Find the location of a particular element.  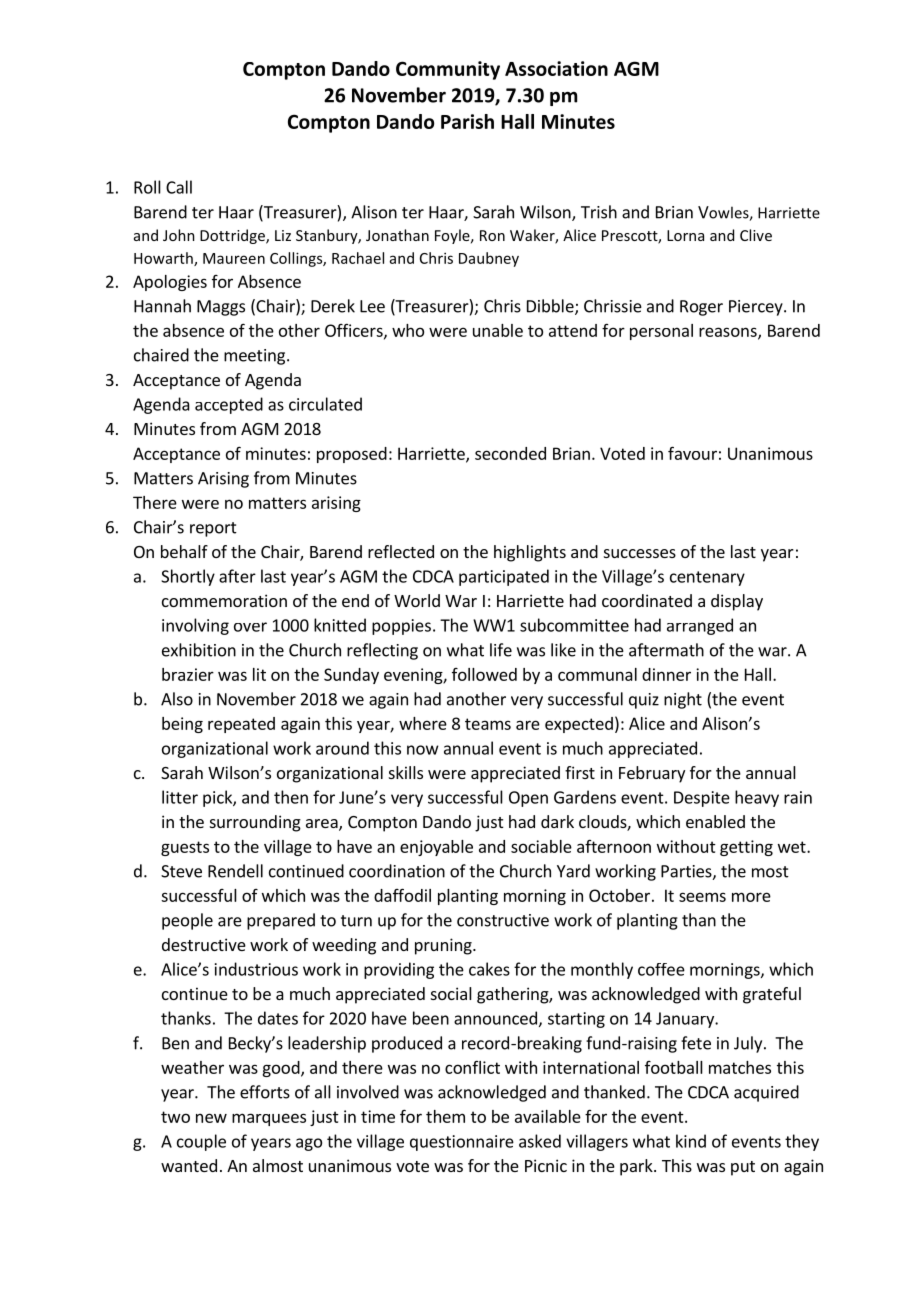

new is located at coordinates (211, 1118).
